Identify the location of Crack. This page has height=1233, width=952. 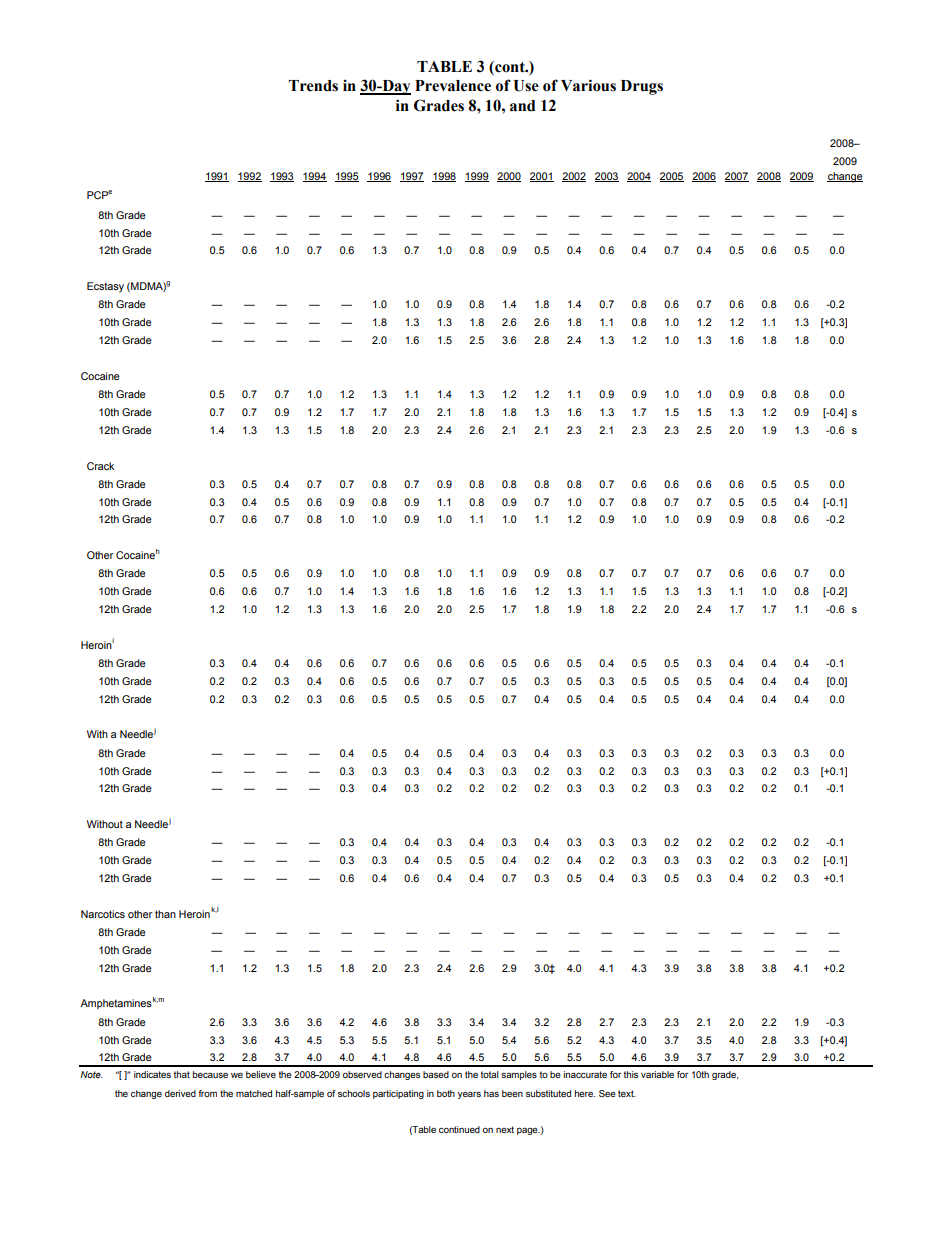
(100, 466).
